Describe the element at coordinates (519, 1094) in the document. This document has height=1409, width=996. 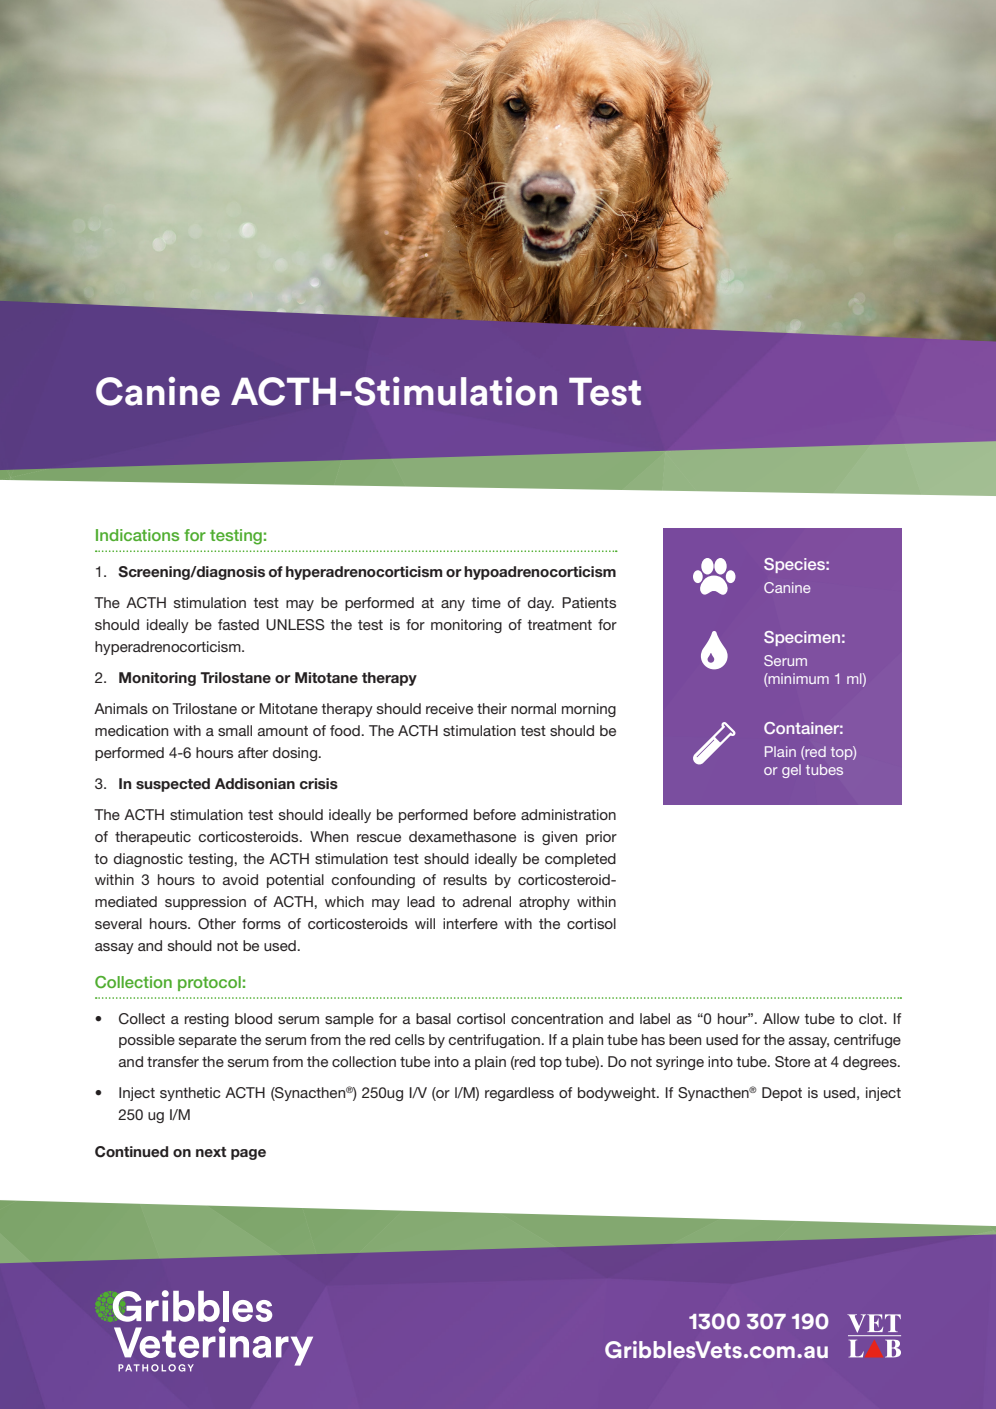
I see `regardless` at that location.
